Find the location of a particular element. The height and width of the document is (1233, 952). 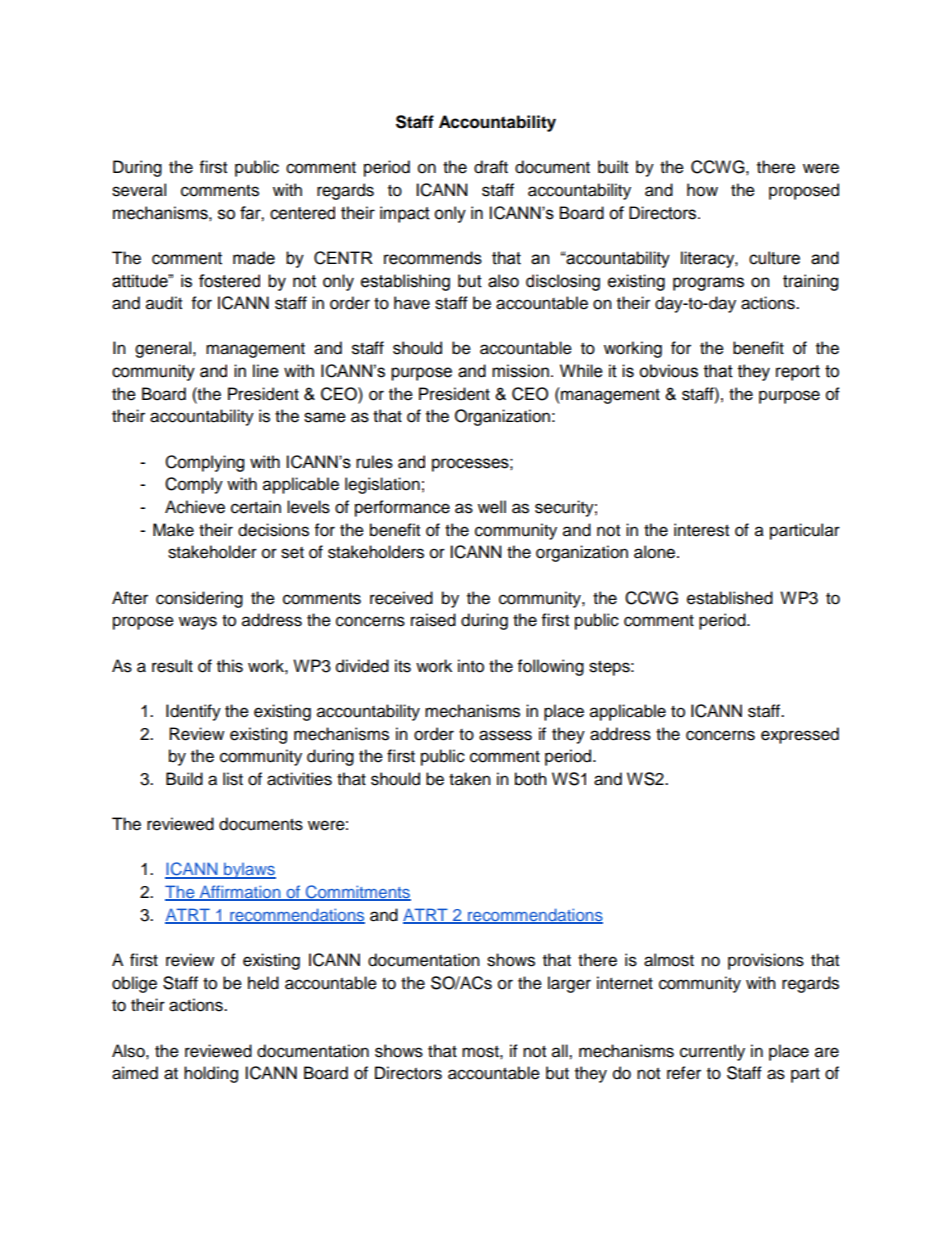

ways is located at coordinates (198, 623).
